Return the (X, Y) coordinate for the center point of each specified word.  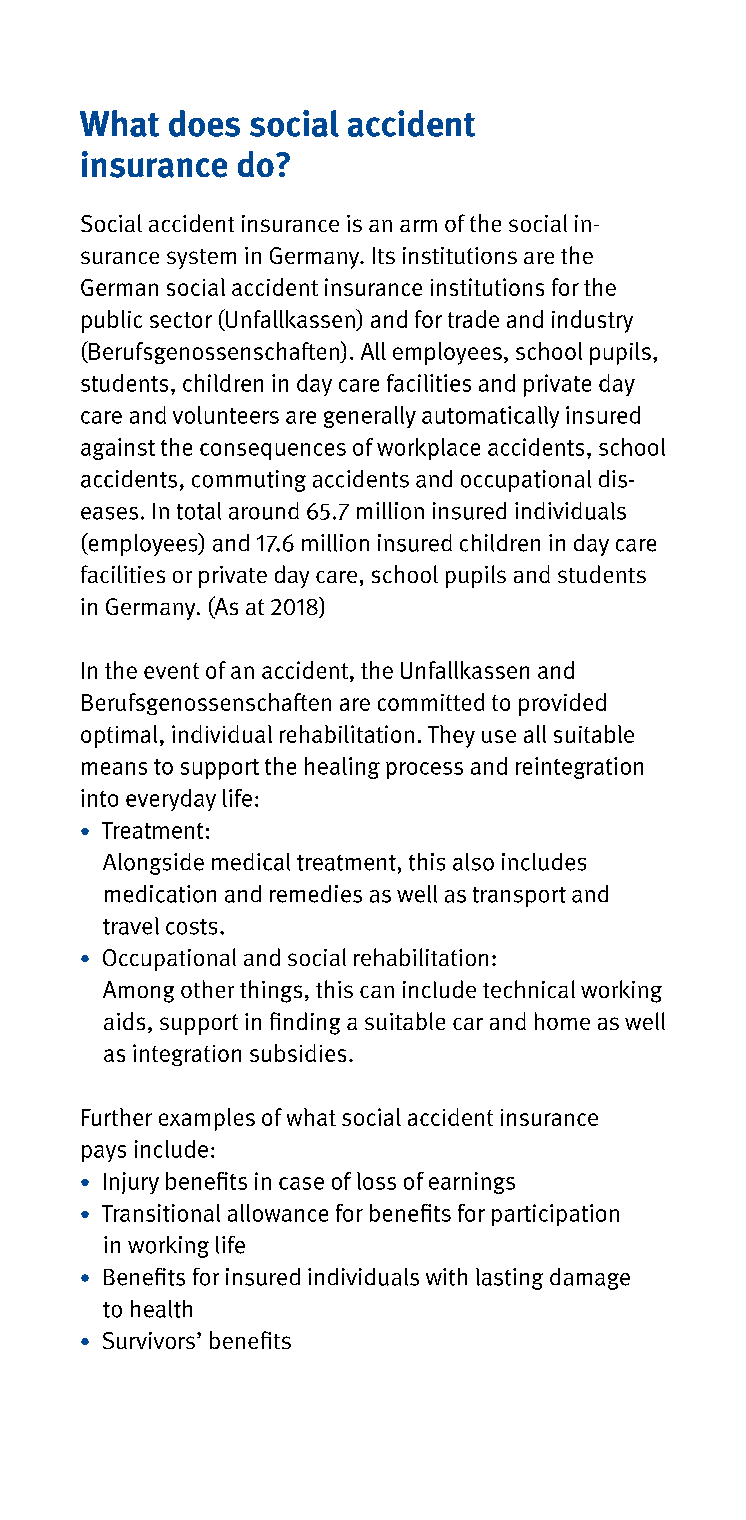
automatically (490, 417)
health (161, 1309)
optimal (119, 736)
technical (529, 989)
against (118, 449)
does (204, 123)
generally (370, 417)
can (377, 992)
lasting (509, 1279)
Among (138, 992)
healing (342, 768)
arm (418, 226)
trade (473, 319)
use (499, 736)
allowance (278, 1213)
